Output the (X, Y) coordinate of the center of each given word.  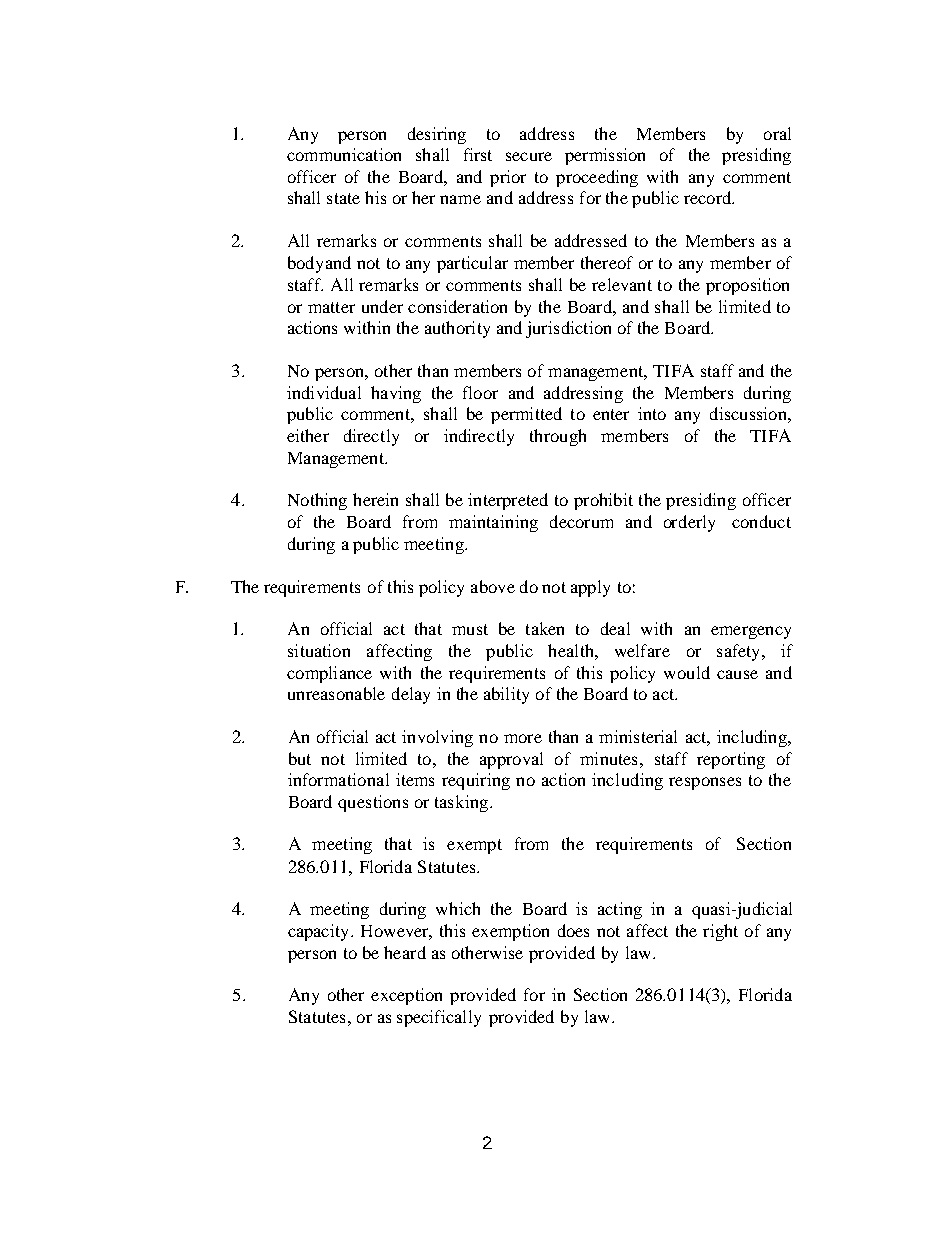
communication (344, 154)
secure (529, 156)
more (523, 738)
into (652, 413)
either (308, 435)
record (709, 197)
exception (406, 996)
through (558, 437)
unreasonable (336, 693)
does (573, 930)
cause (737, 674)
